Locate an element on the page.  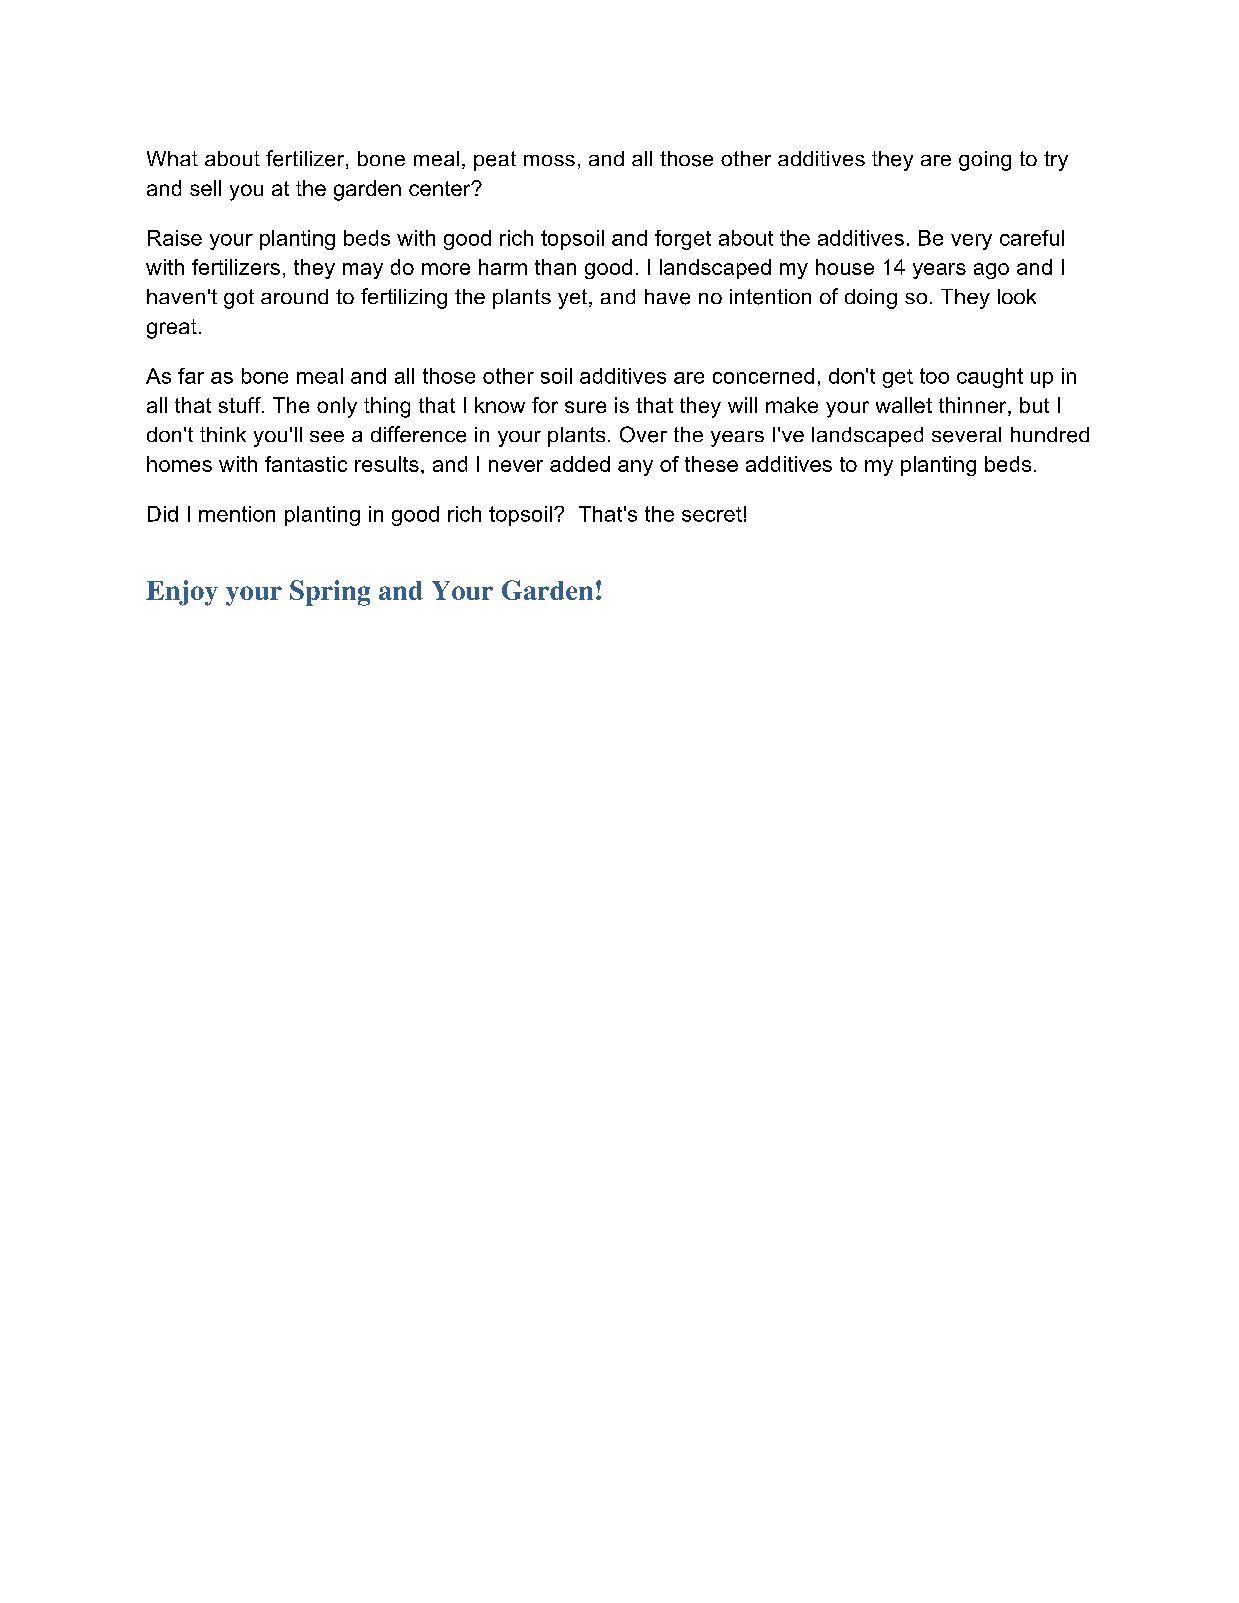
ago is located at coordinates (991, 271).
